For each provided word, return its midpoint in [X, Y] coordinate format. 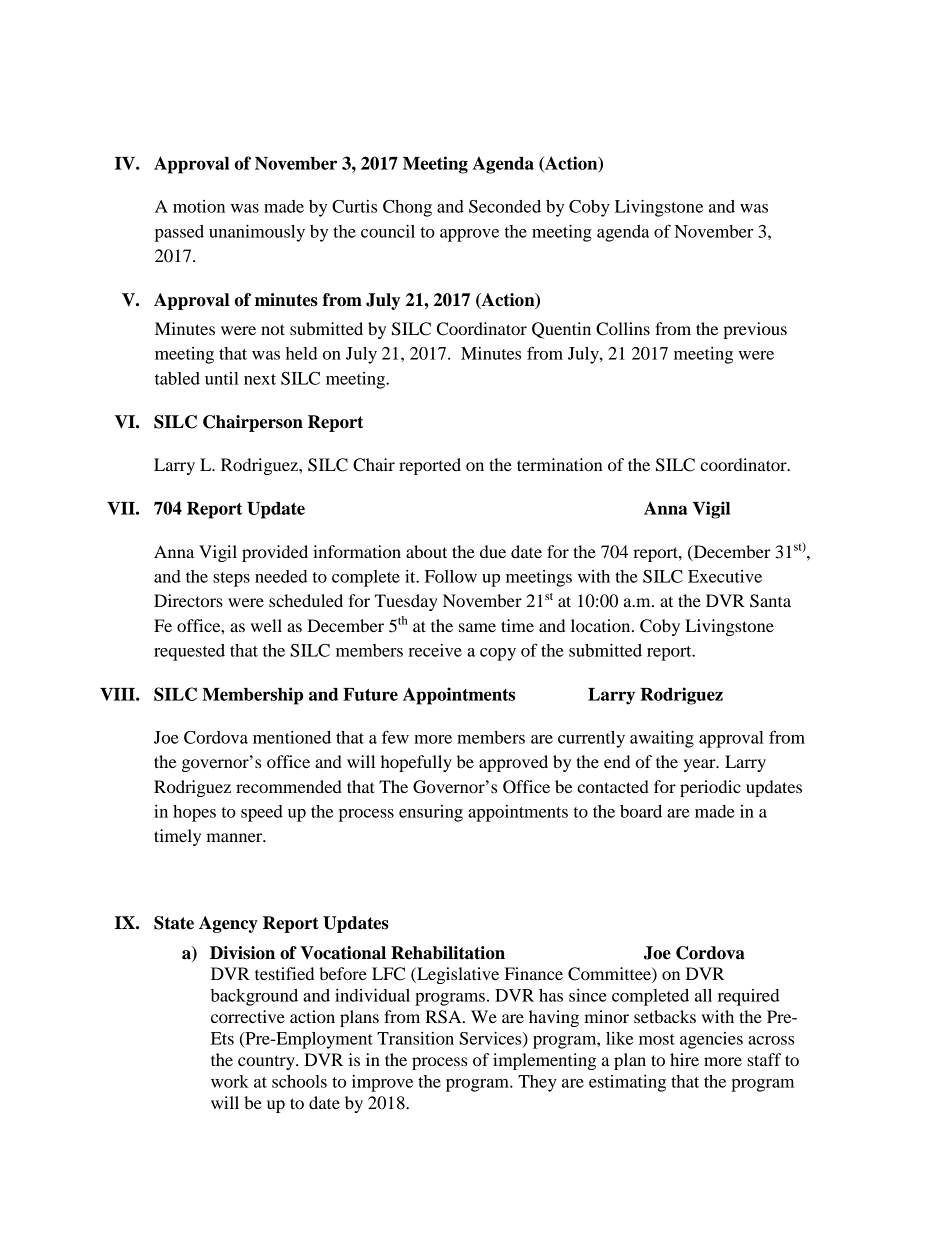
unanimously [257, 233]
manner [235, 837]
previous [755, 330]
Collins [623, 329]
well [266, 625]
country [267, 1062]
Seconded [505, 206]
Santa [770, 601]
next [260, 379]
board [641, 811]
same [477, 627]
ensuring [431, 813]
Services [491, 1039]
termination [560, 464]
